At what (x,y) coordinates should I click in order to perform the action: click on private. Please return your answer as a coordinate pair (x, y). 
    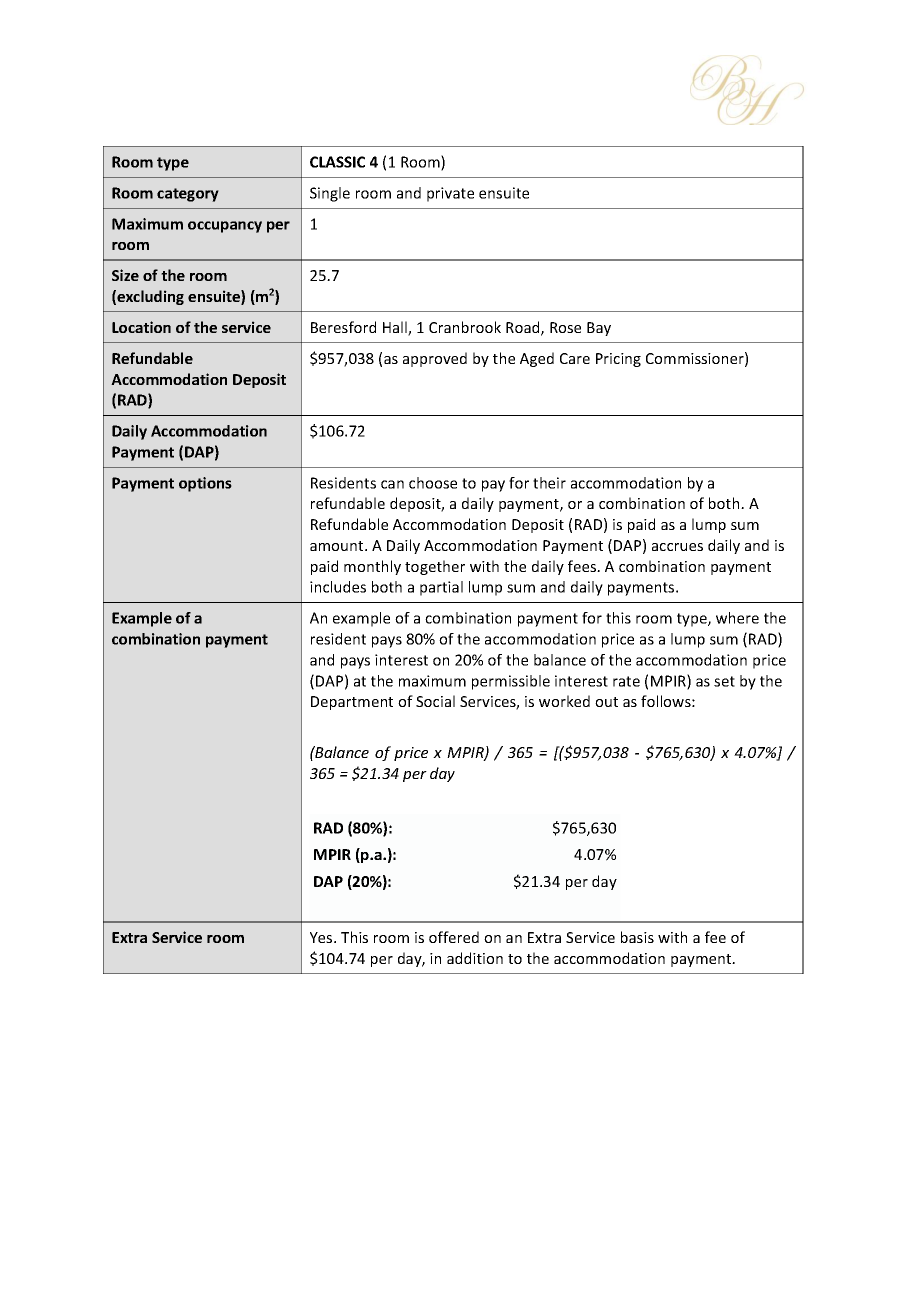
    Looking at the image, I should click on (450, 194).
